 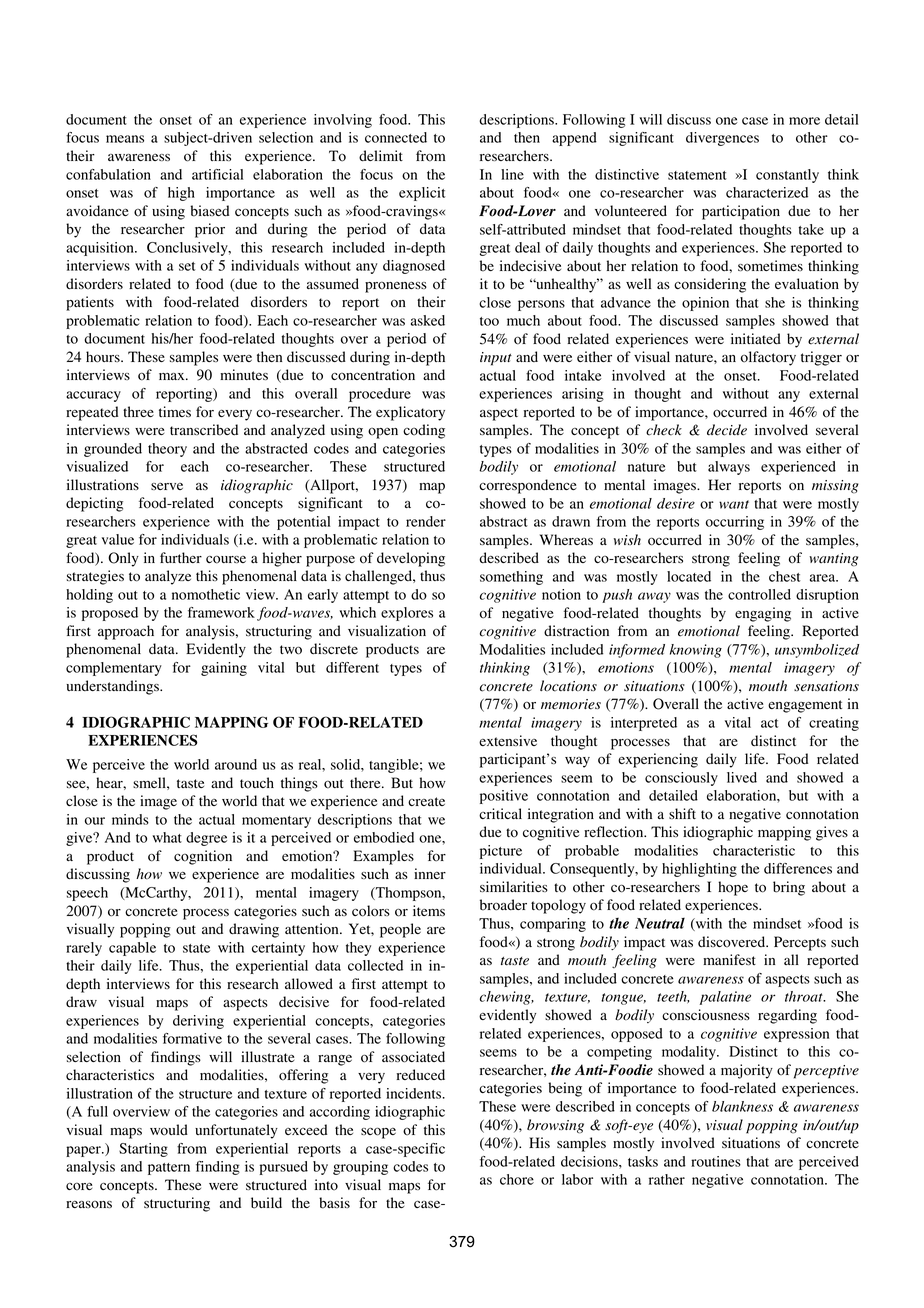 What do you see at coordinates (722, 139) in the screenshot?
I see `divergences` at bounding box center [722, 139].
